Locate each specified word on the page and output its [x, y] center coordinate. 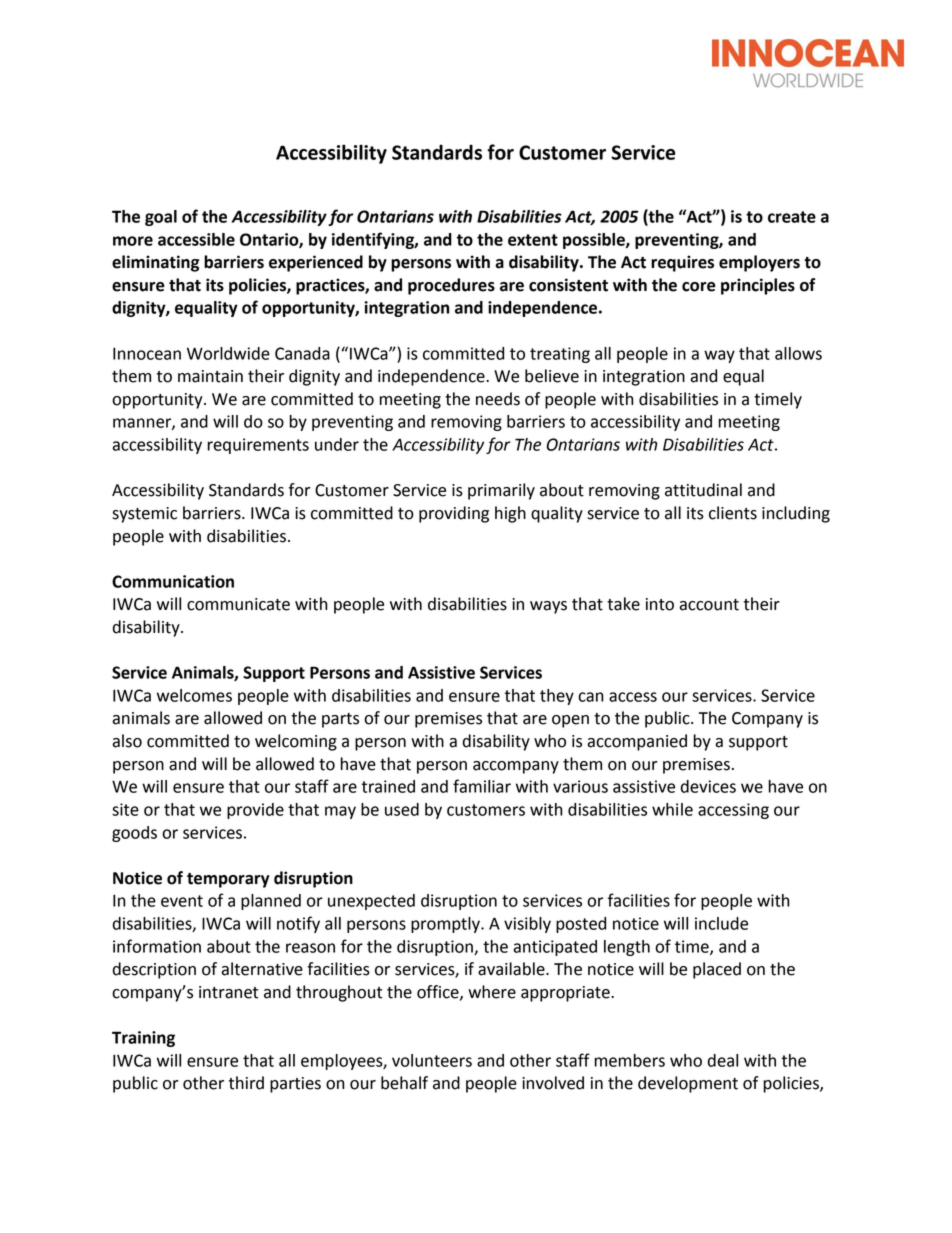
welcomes [194, 695]
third [246, 1083]
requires [682, 263]
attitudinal [703, 490]
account [709, 605]
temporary [228, 880]
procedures [451, 286]
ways [548, 607]
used [402, 809]
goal [161, 218]
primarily [501, 491]
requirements [258, 446]
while [672, 809]
